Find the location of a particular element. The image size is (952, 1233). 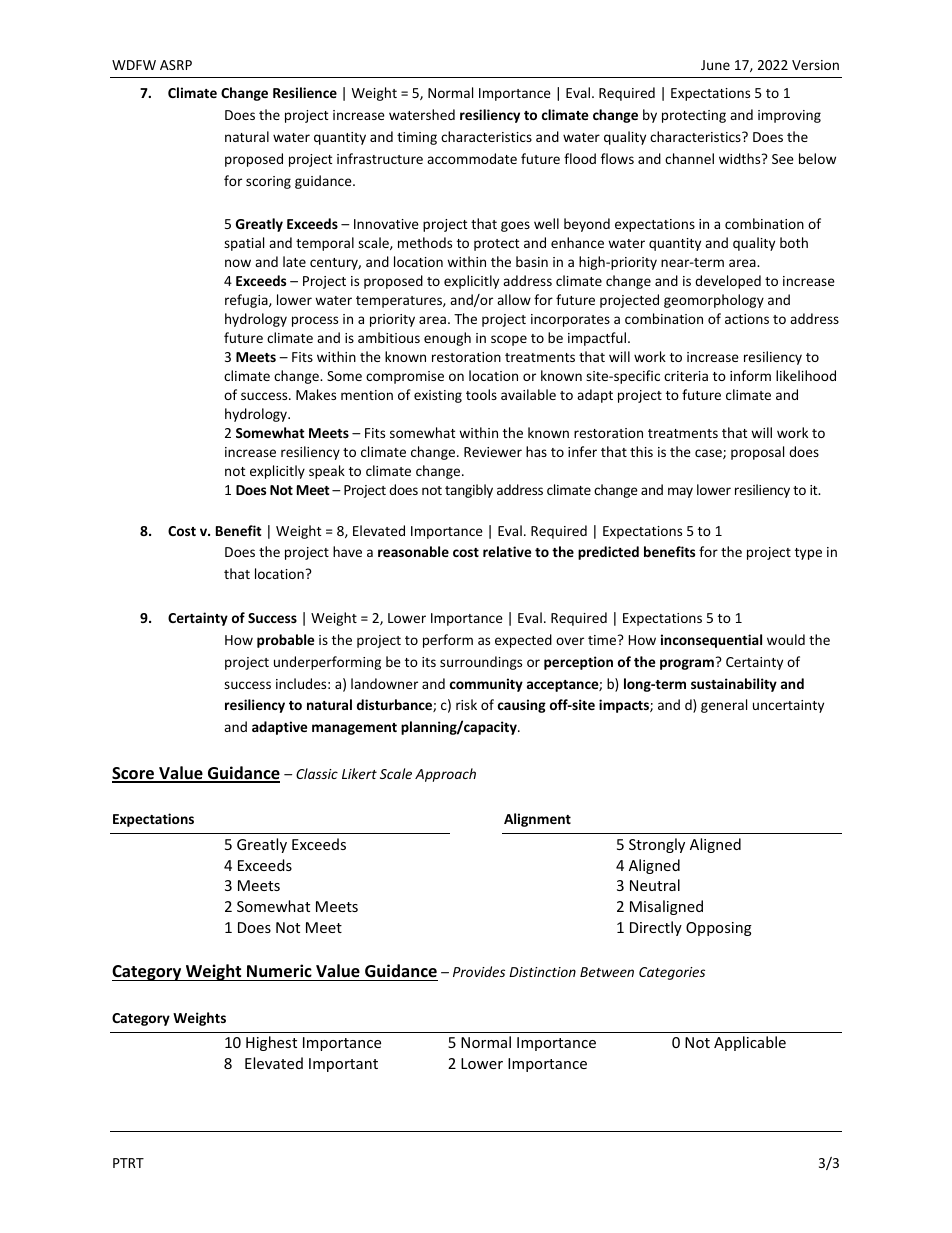

type is located at coordinates (808, 554).
